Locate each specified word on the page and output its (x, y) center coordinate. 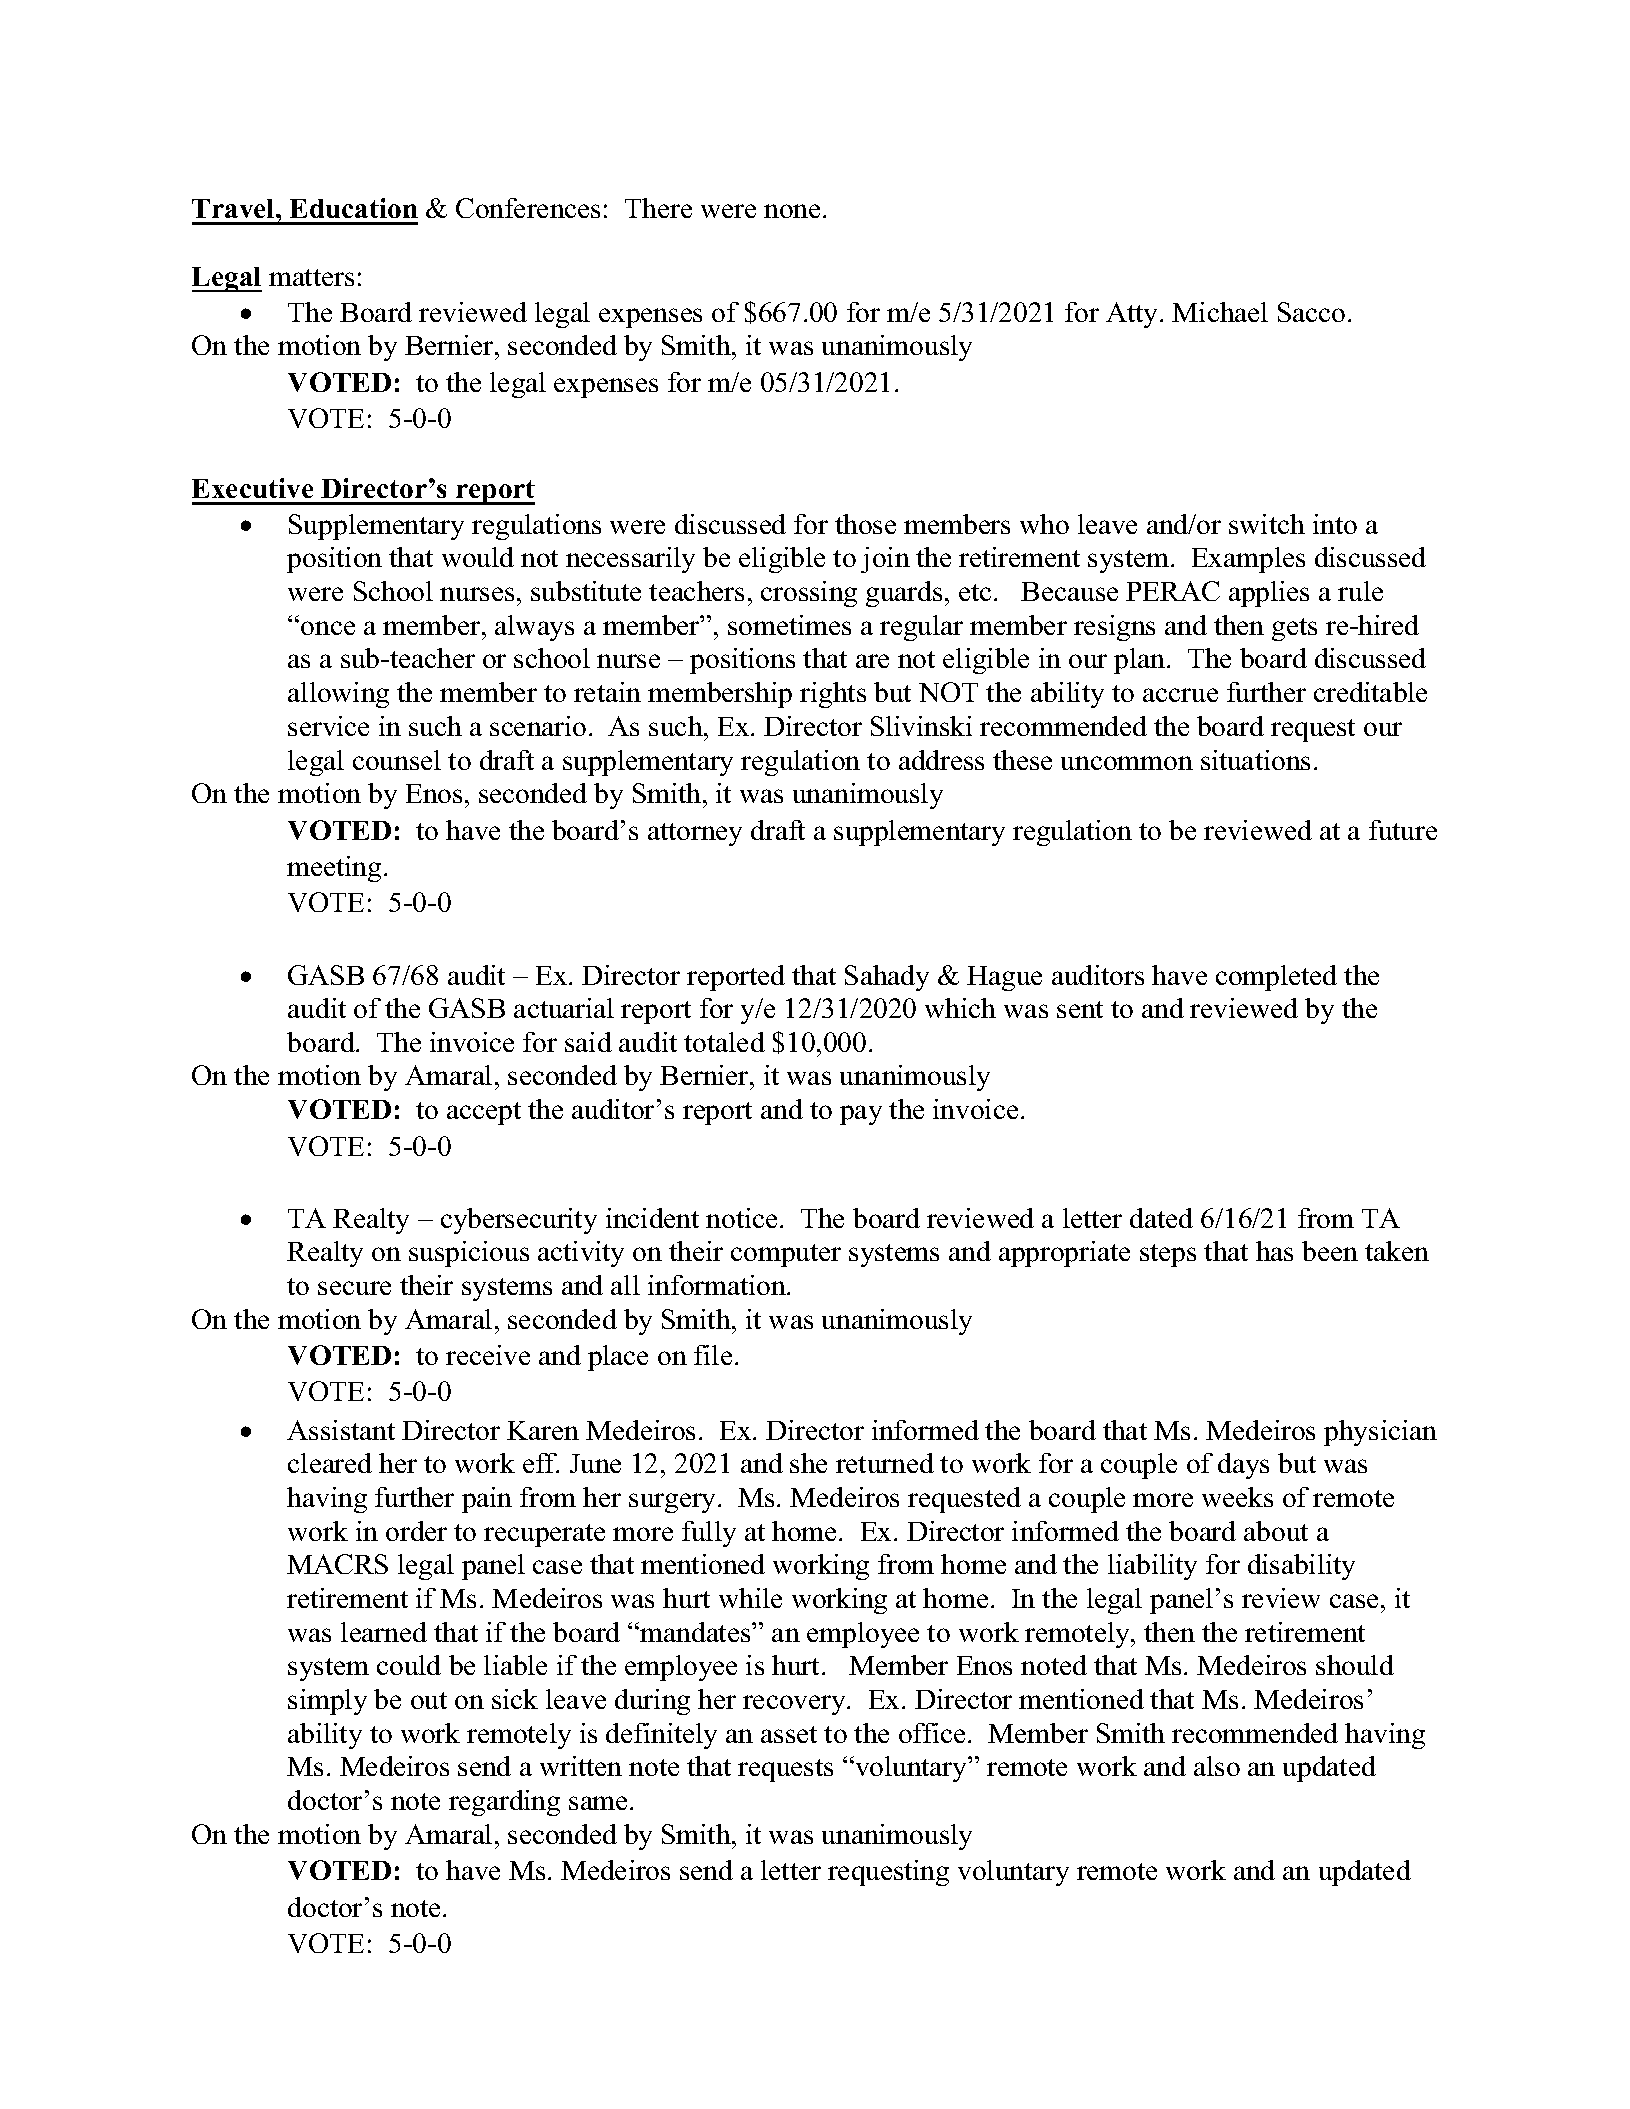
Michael (1220, 312)
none (792, 211)
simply (327, 1702)
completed (1276, 978)
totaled (724, 1042)
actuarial (564, 1008)
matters (311, 277)
